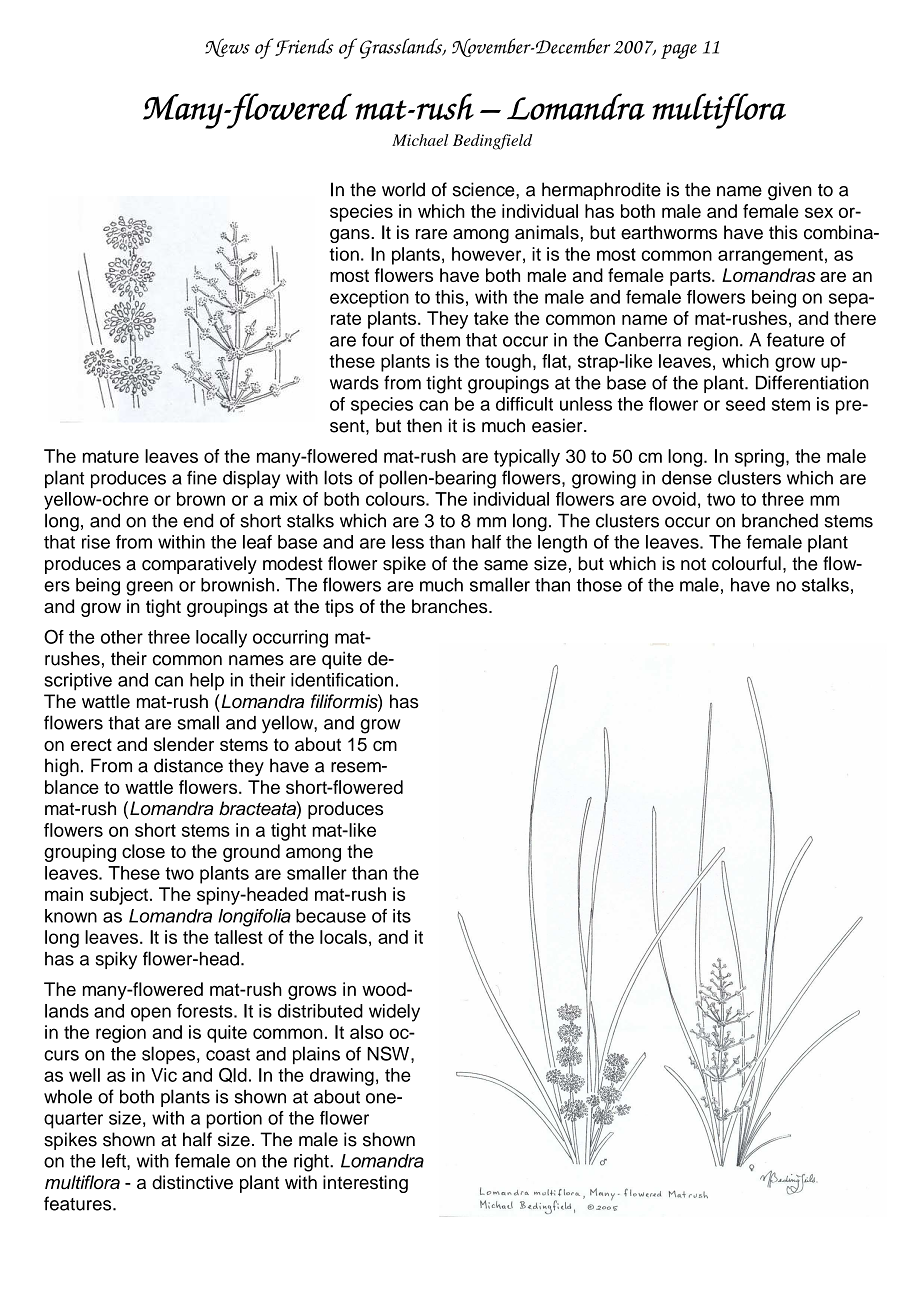 This document has height=1308, width=924. What do you see at coordinates (402, 916) in the document?
I see `its` at bounding box center [402, 916].
